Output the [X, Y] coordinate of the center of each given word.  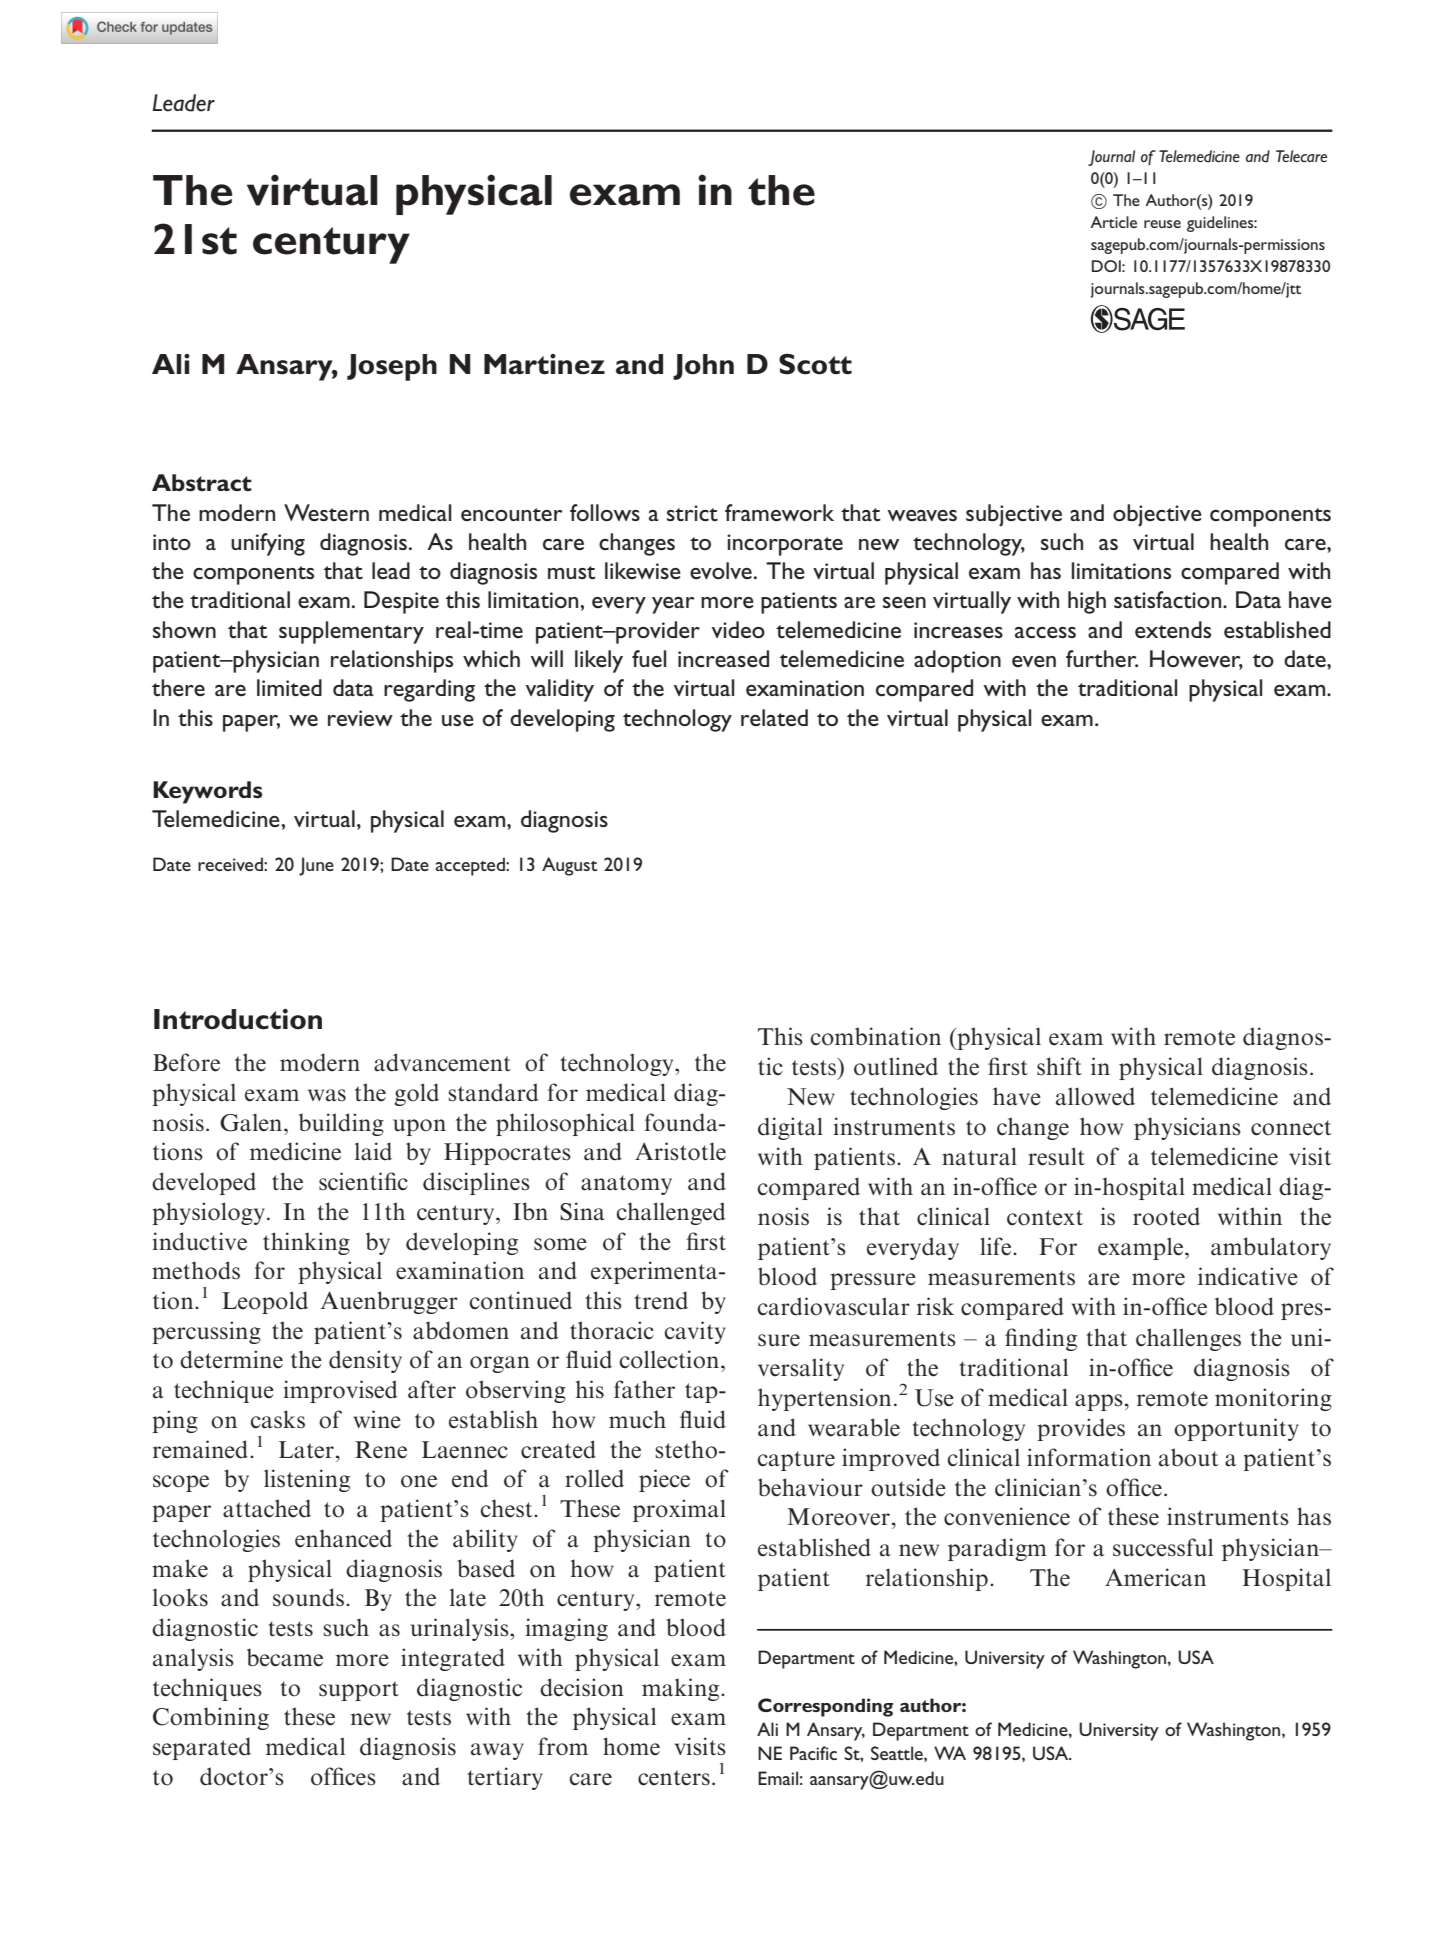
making [682, 1689]
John [703, 367]
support [359, 1691]
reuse [1162, 224]
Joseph [392, 367]
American [1155, 1577]
